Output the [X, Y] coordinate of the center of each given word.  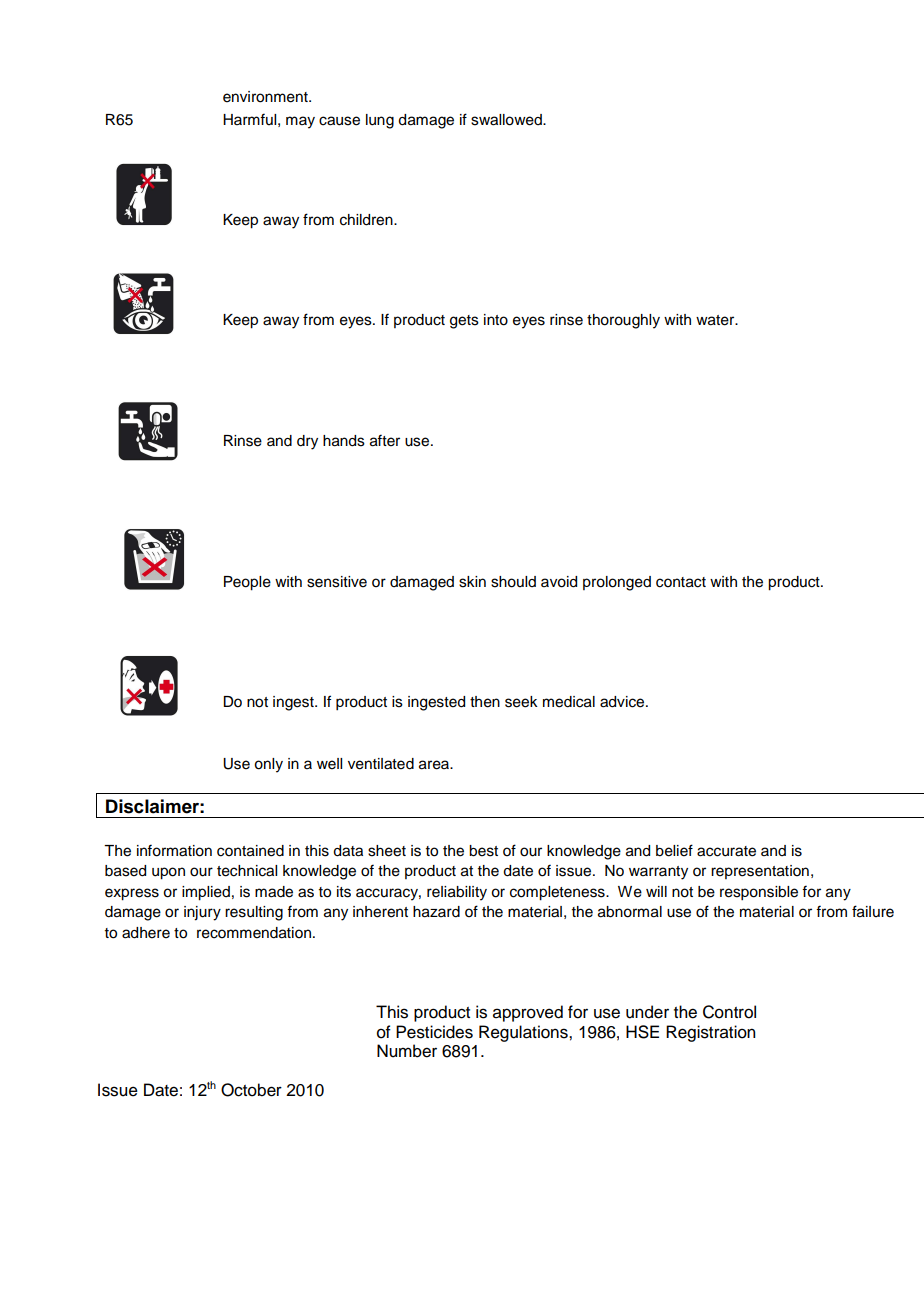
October [251, 1090]
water [716, 320]
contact [681, 582]
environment [266, 97]
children [367, 220]
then [485, 702]
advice [623, 702]
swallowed [507, 120]
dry [307, 442]
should [513, 582]
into [496, 320]
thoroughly [623, 321]
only [268, 765]
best [483, 851]
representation [760, 872]
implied [206, 893]
